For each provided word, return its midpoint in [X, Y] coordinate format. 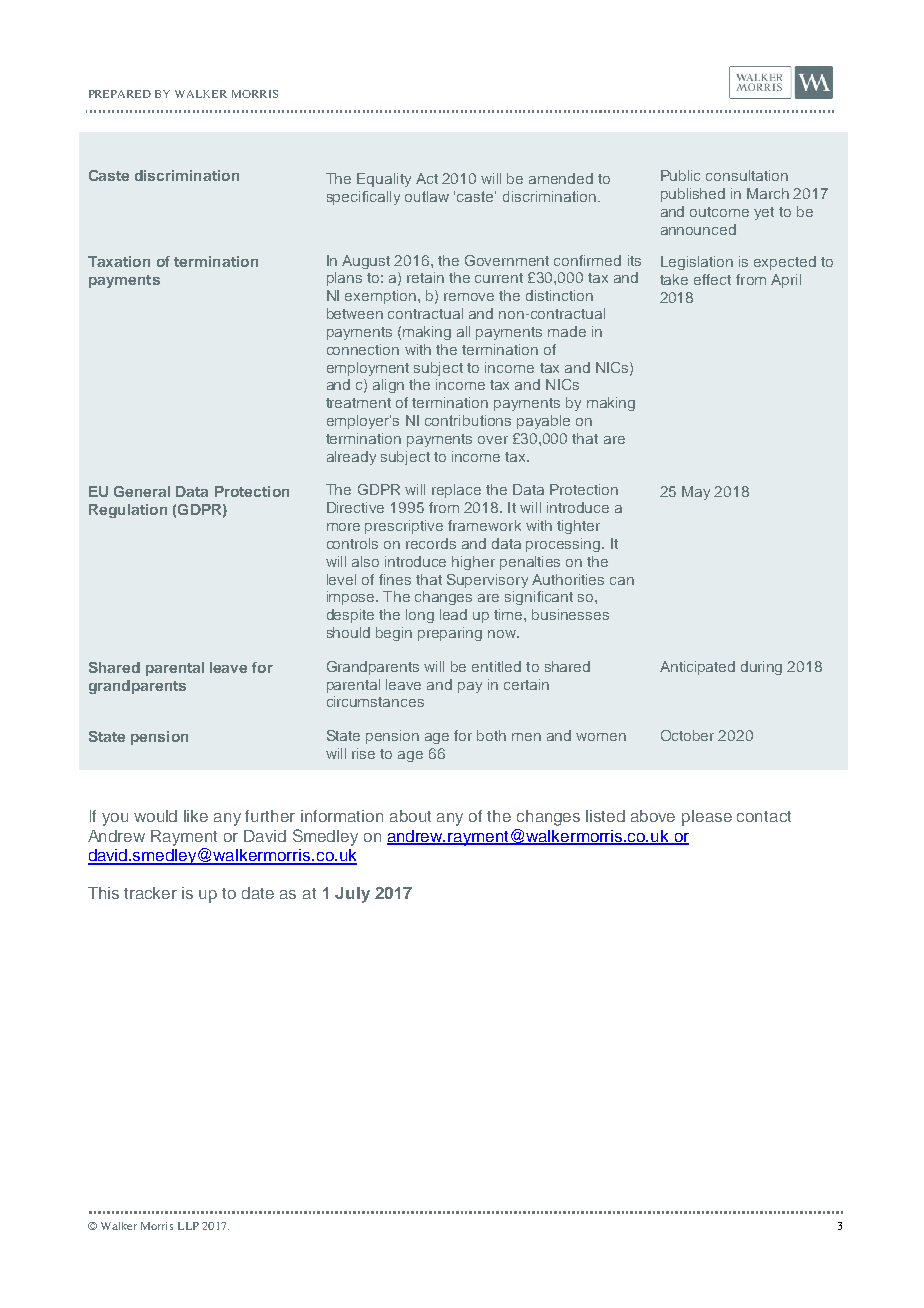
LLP [188, 1226]
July [352, 895]
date [258, 893]
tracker [150, 893]
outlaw [427, 196]
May [696, 493]
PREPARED [120, 94]
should [348, 632]
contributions [468, 420]
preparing [450, 634]
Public [680, 175]
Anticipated [697, 668]
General [142, 491]
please [707, 818]
